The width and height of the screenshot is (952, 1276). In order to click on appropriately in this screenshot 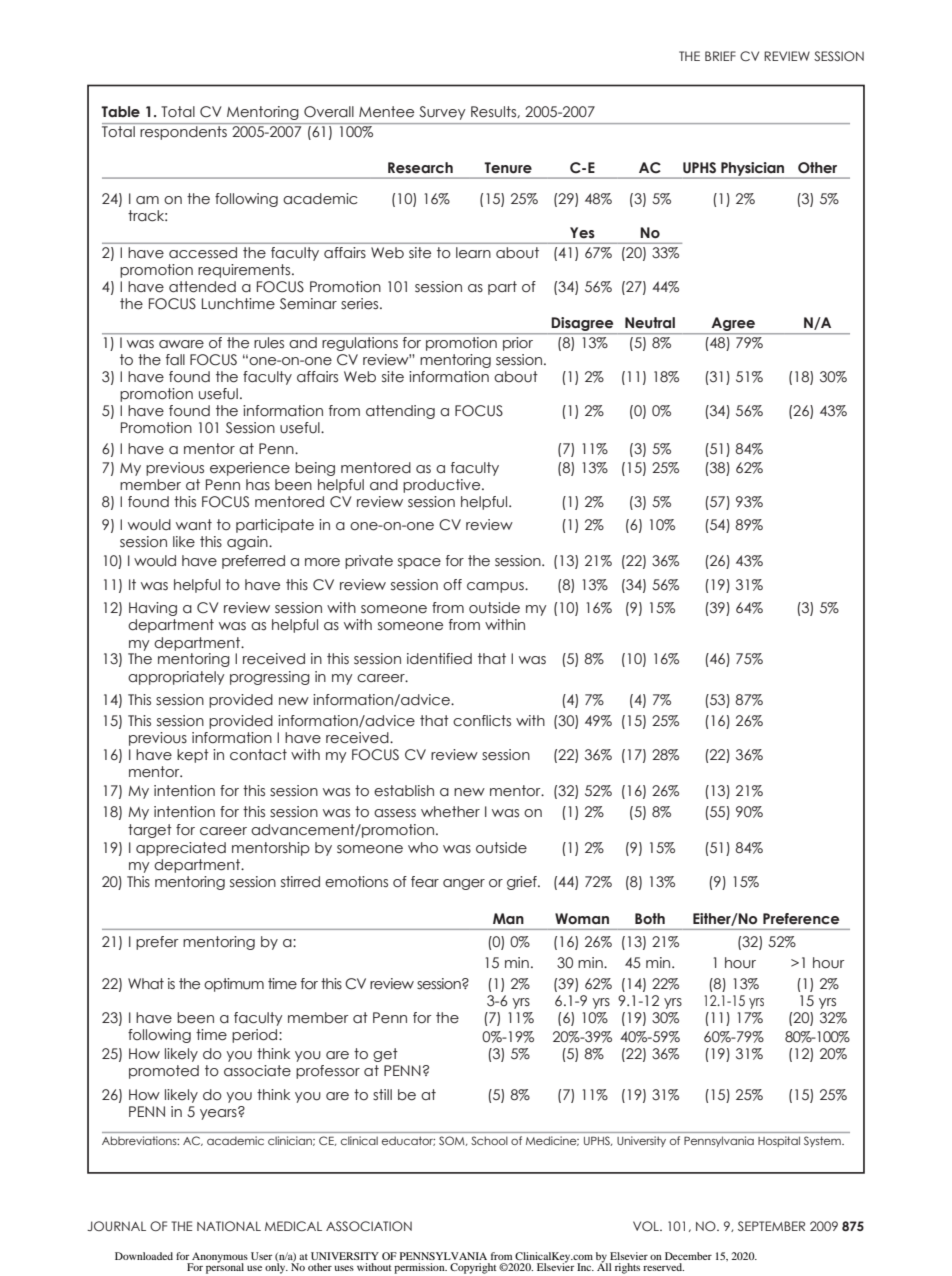, I will do `click(176, 678)`.
